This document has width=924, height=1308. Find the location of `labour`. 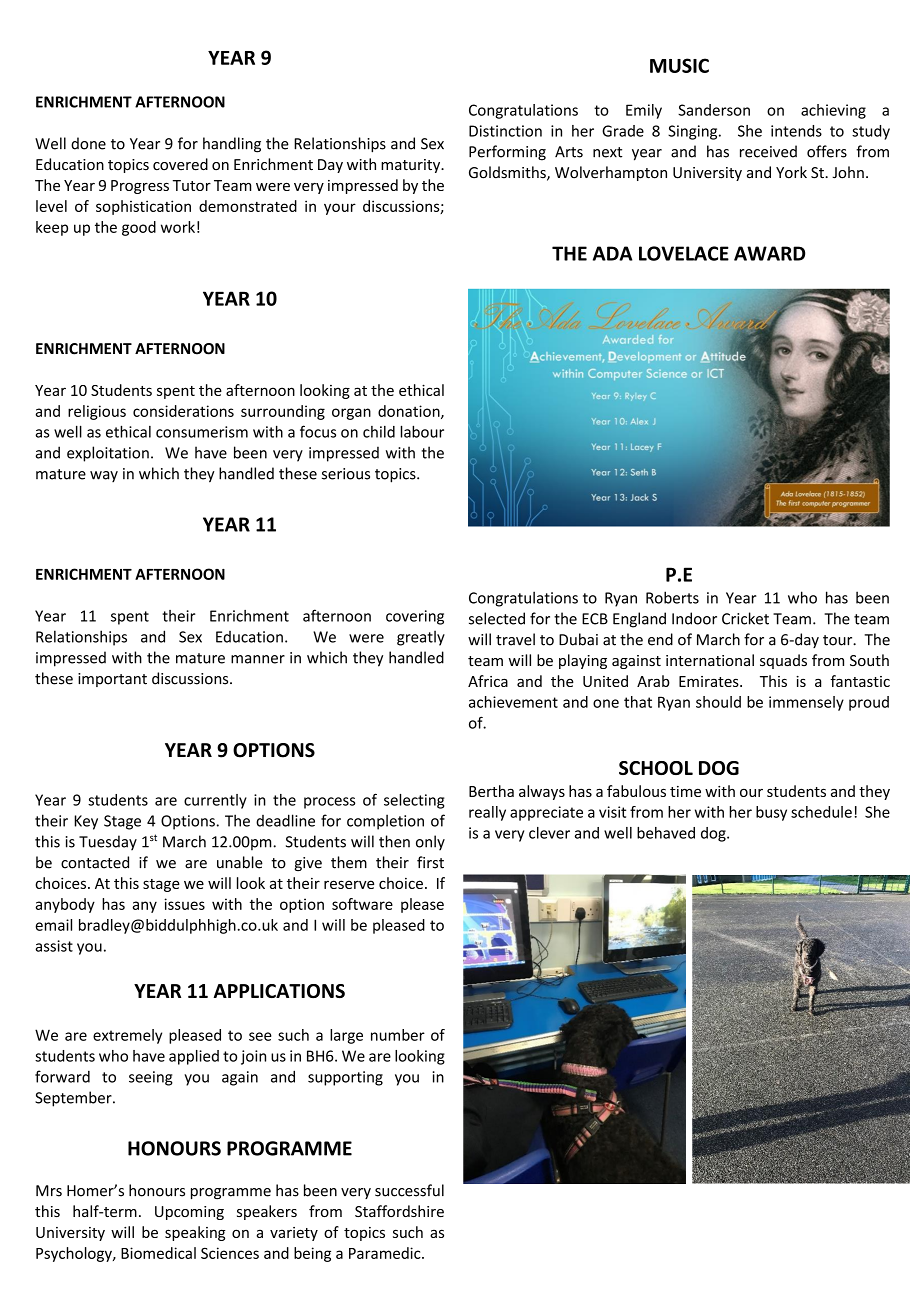

labour is located at coordinates (422, 431).
